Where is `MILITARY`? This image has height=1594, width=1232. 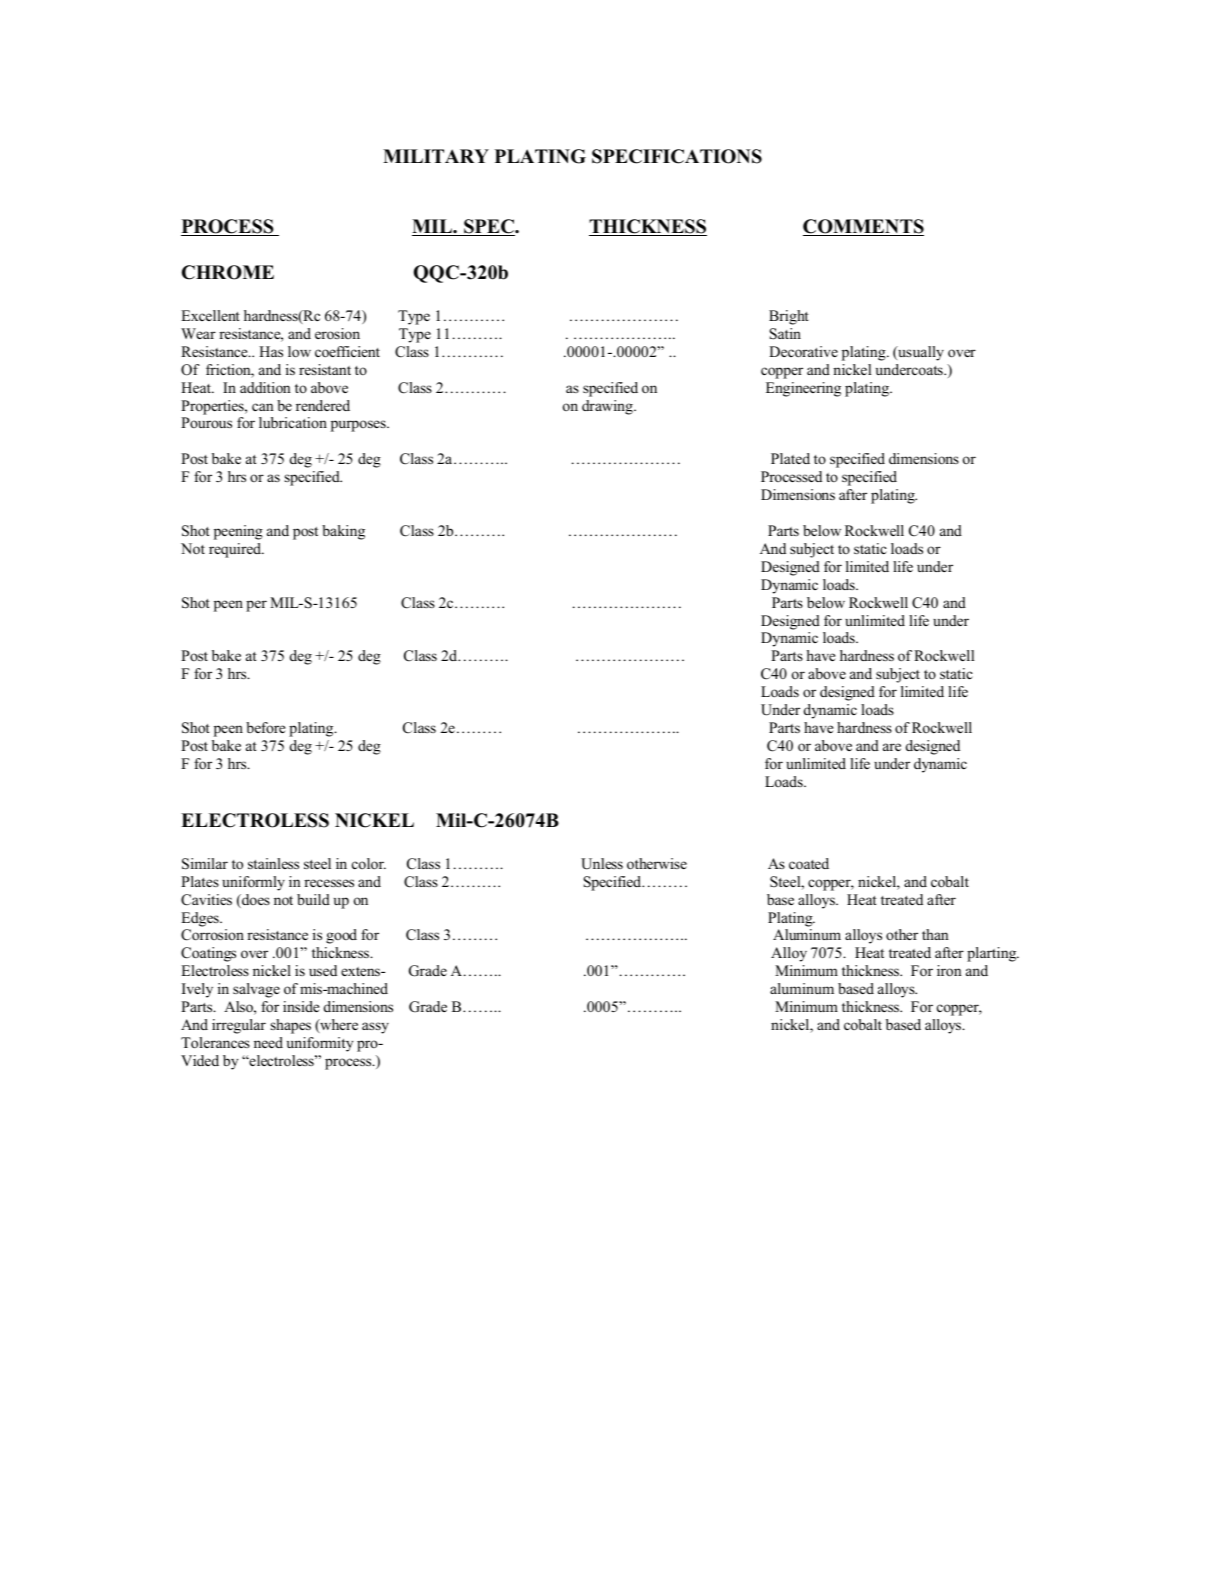 MILITARY is located at coordinates (436, 156).
